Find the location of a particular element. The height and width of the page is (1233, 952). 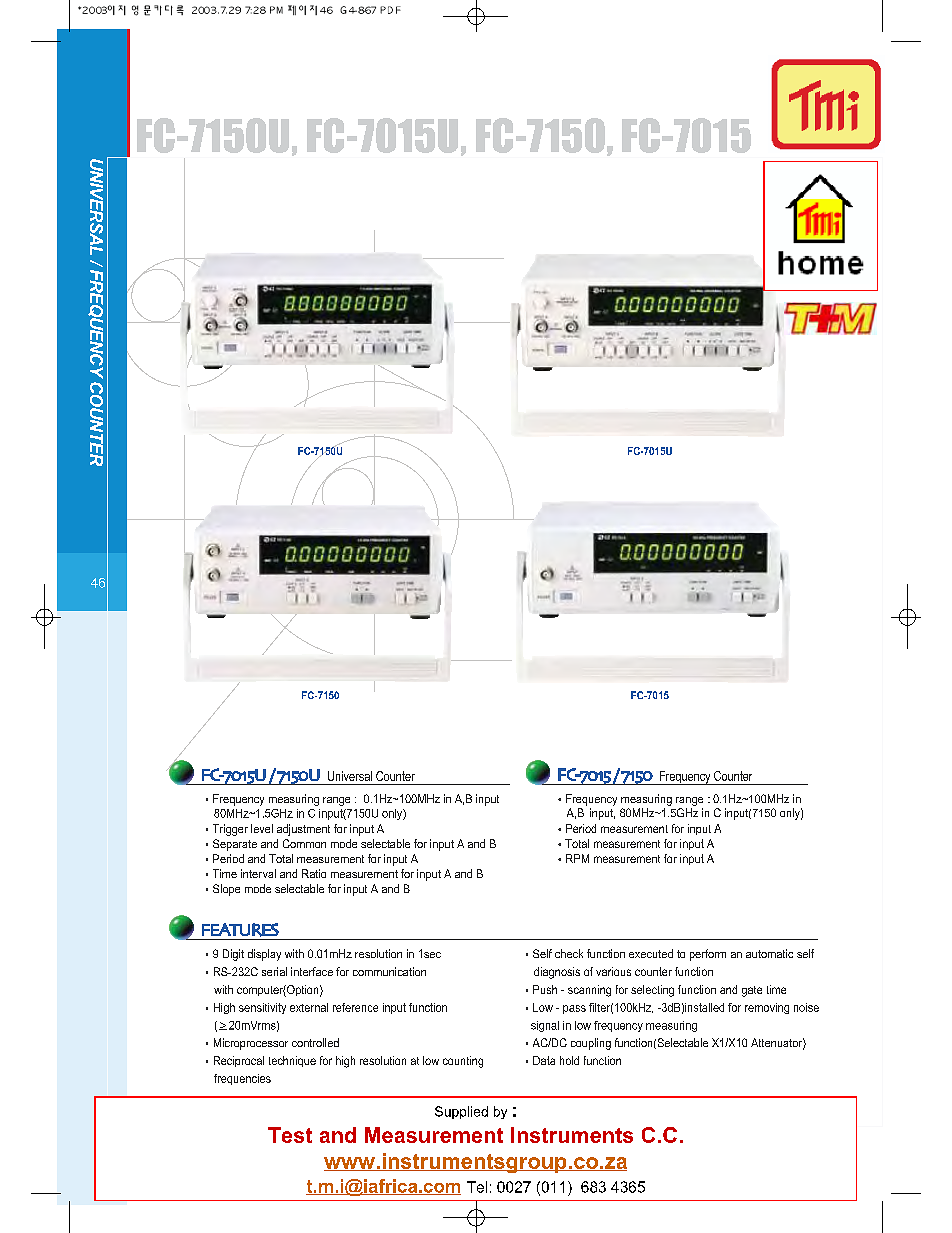

Common is located at coordinates (304, 843).
